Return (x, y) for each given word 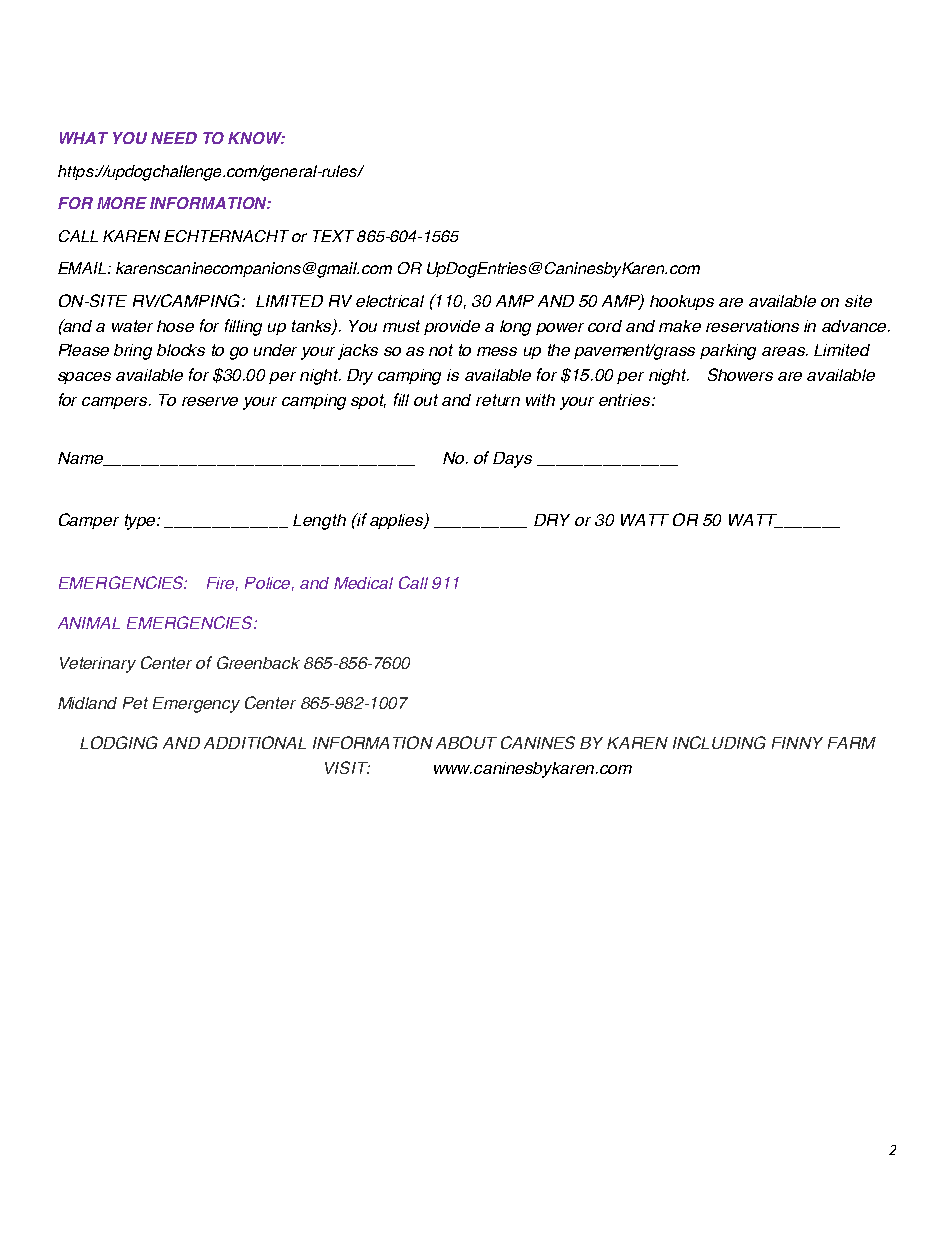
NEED (174, 138)
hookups (682, 302)
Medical (363, 583)
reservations (752, 326)
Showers (740, 374)
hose (175, 326)
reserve (210, 401)
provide (452, 327)
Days (512, 460)
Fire (222, 584)
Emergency (196, 705)
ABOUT (466, 742)
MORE (122, 203)
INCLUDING (719, 742)
